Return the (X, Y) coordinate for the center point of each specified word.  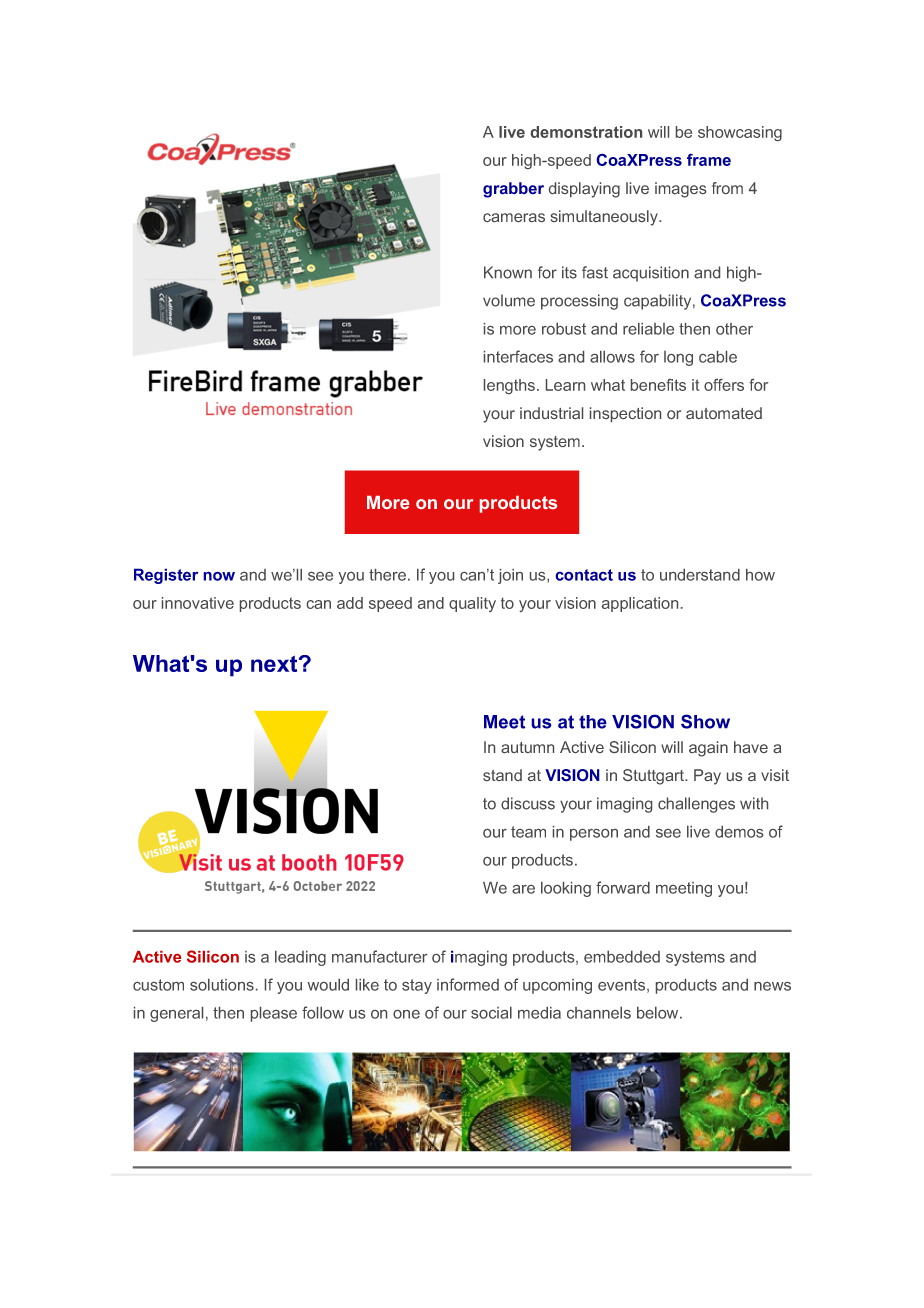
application (640, 604)
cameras (514, 217)
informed (468, 984)
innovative (198, 603)
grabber (513, 190)
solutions (222, 985)
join (510, 576)
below (659, 1013)
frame (709, 159)
